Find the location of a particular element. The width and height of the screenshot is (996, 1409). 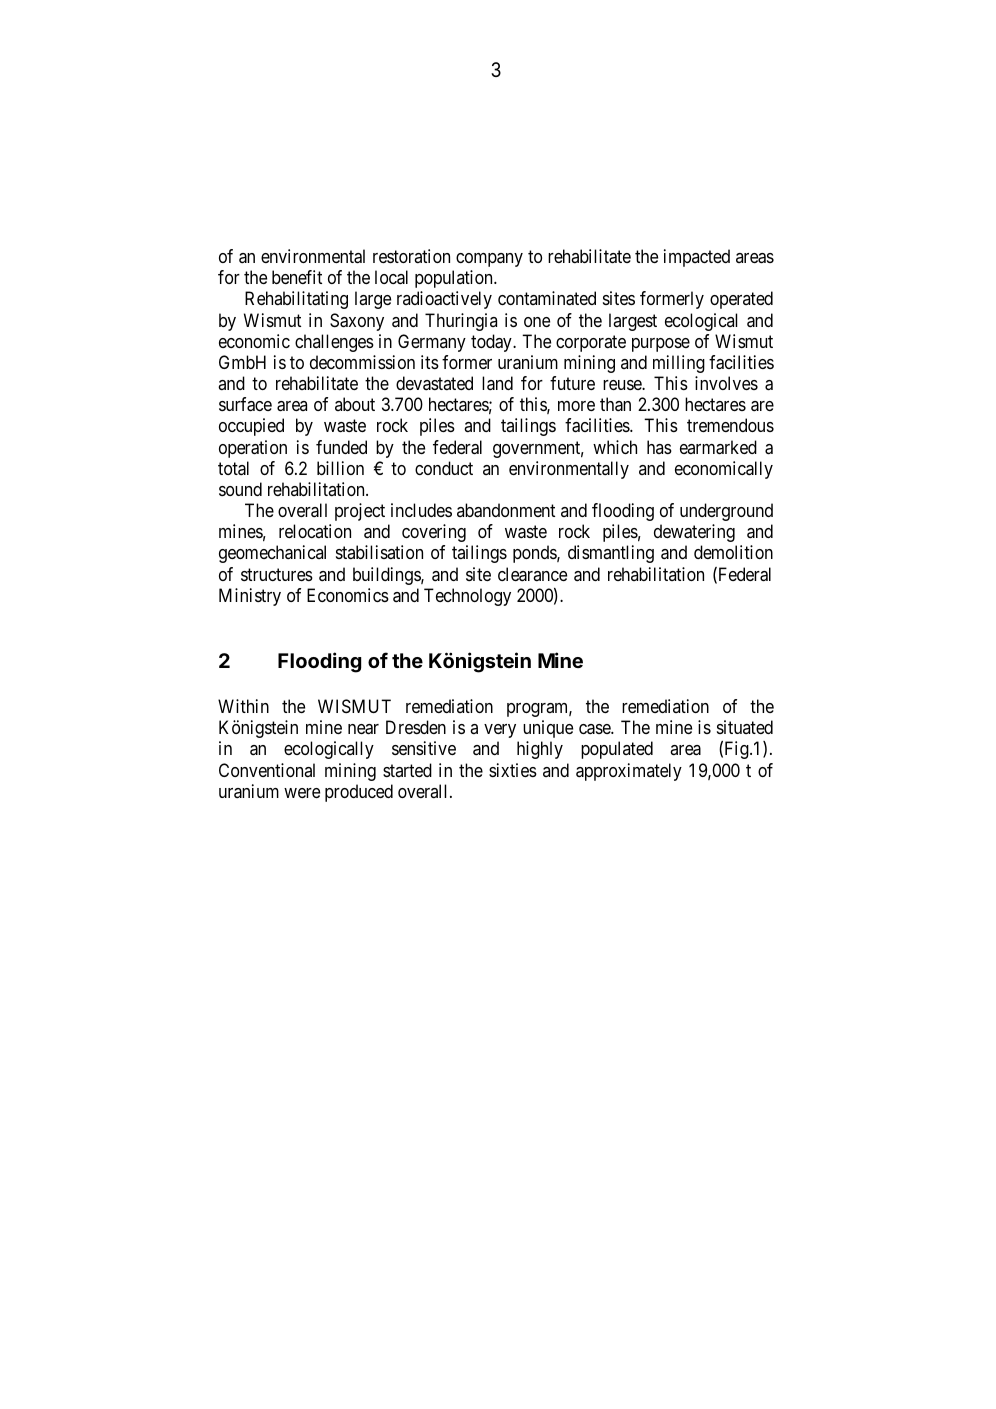

conduct is located at coordinates (444, 468).
